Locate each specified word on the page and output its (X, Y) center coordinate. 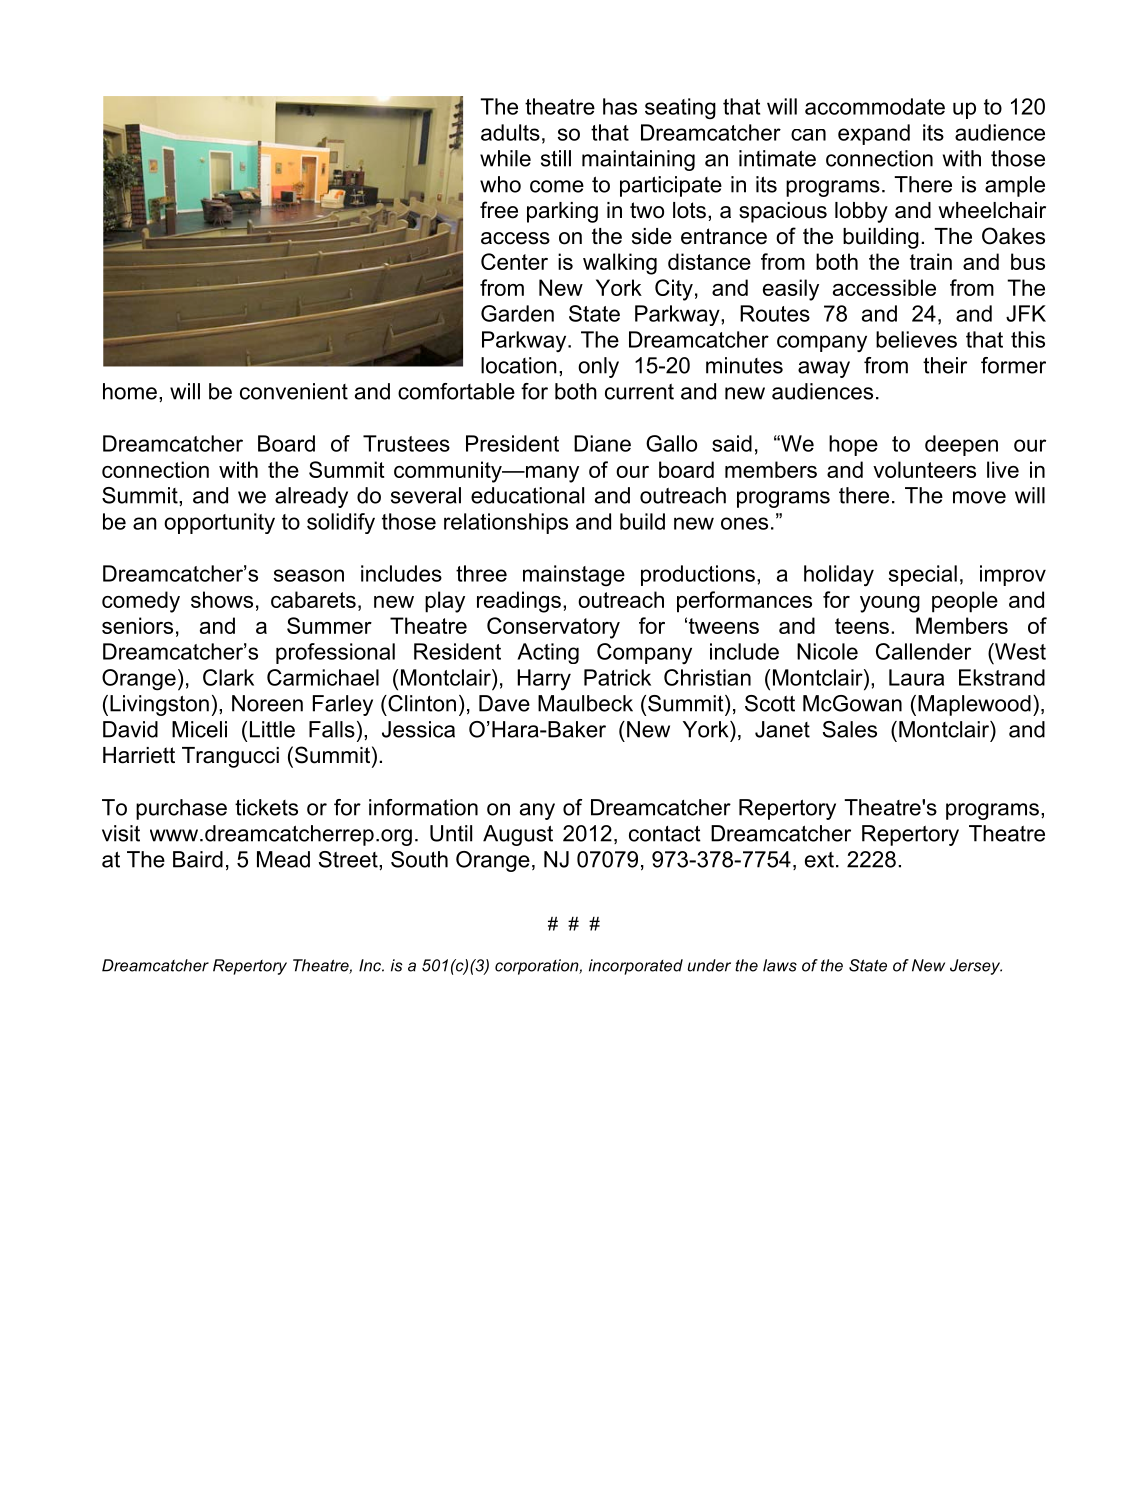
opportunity (219, 523)
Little (272, 729)
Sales (850, 729)
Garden (517, 313)
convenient (294, 391)
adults (510, 132)
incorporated (636, 967)
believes (916, 339)
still (556, 158)
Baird (198, 859)
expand (874, 134)
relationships (506, 523)
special (923, 575)
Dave (504, 703)
